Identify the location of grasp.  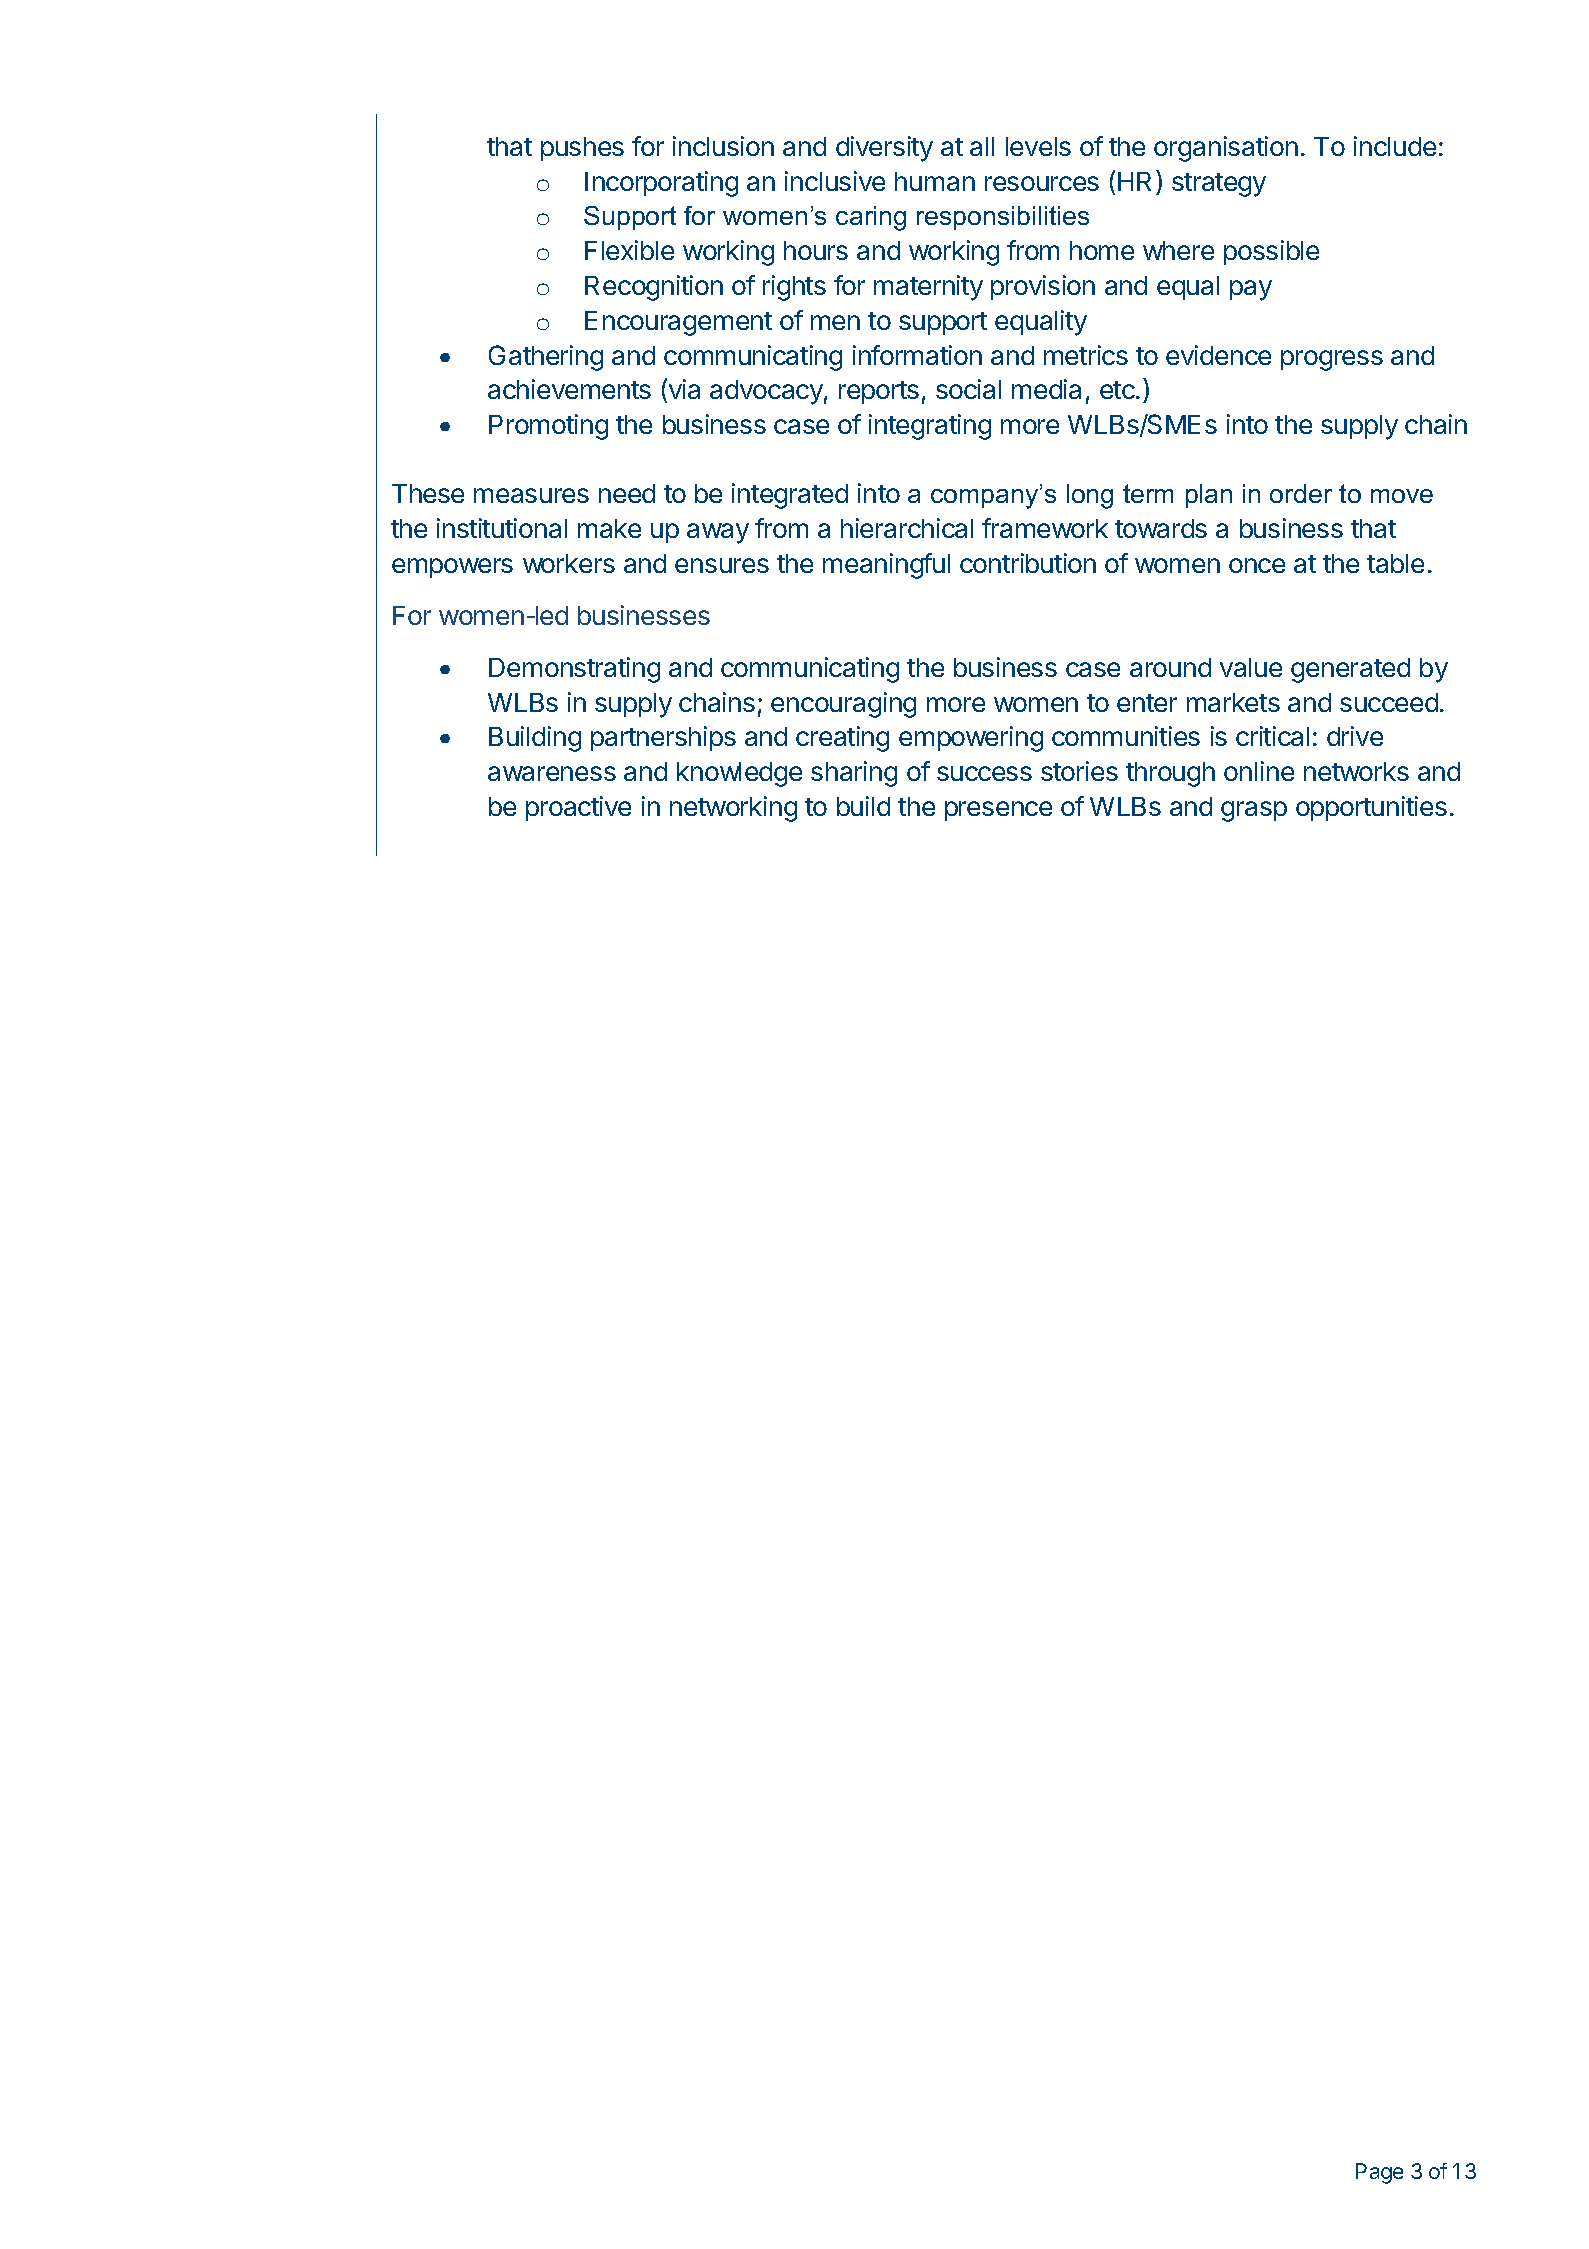
(1254, 811).
